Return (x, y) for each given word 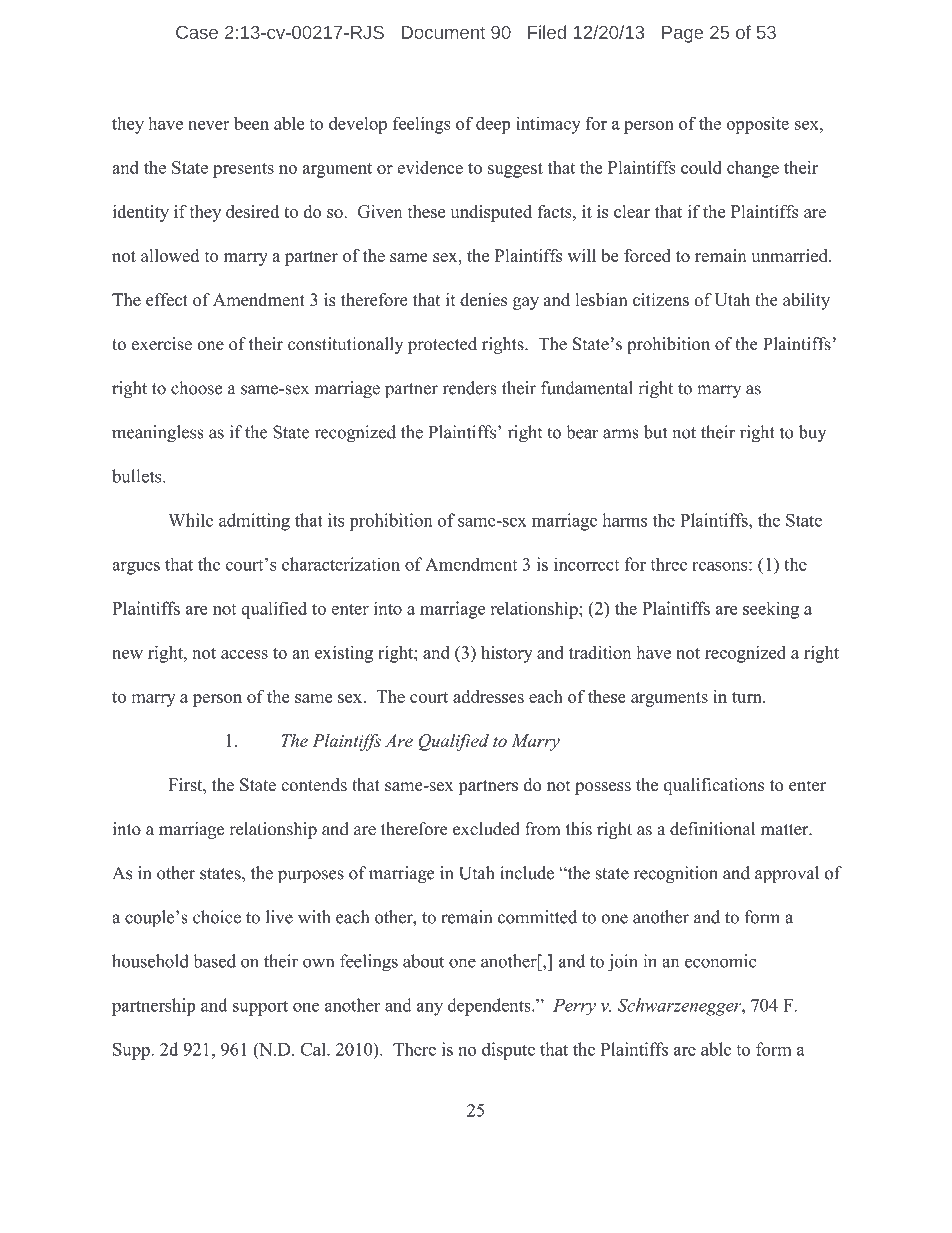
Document (443, 32)
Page (682, 34)
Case (197, 32)
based (214, 961)
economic (720, 961)
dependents (490, 1007)
